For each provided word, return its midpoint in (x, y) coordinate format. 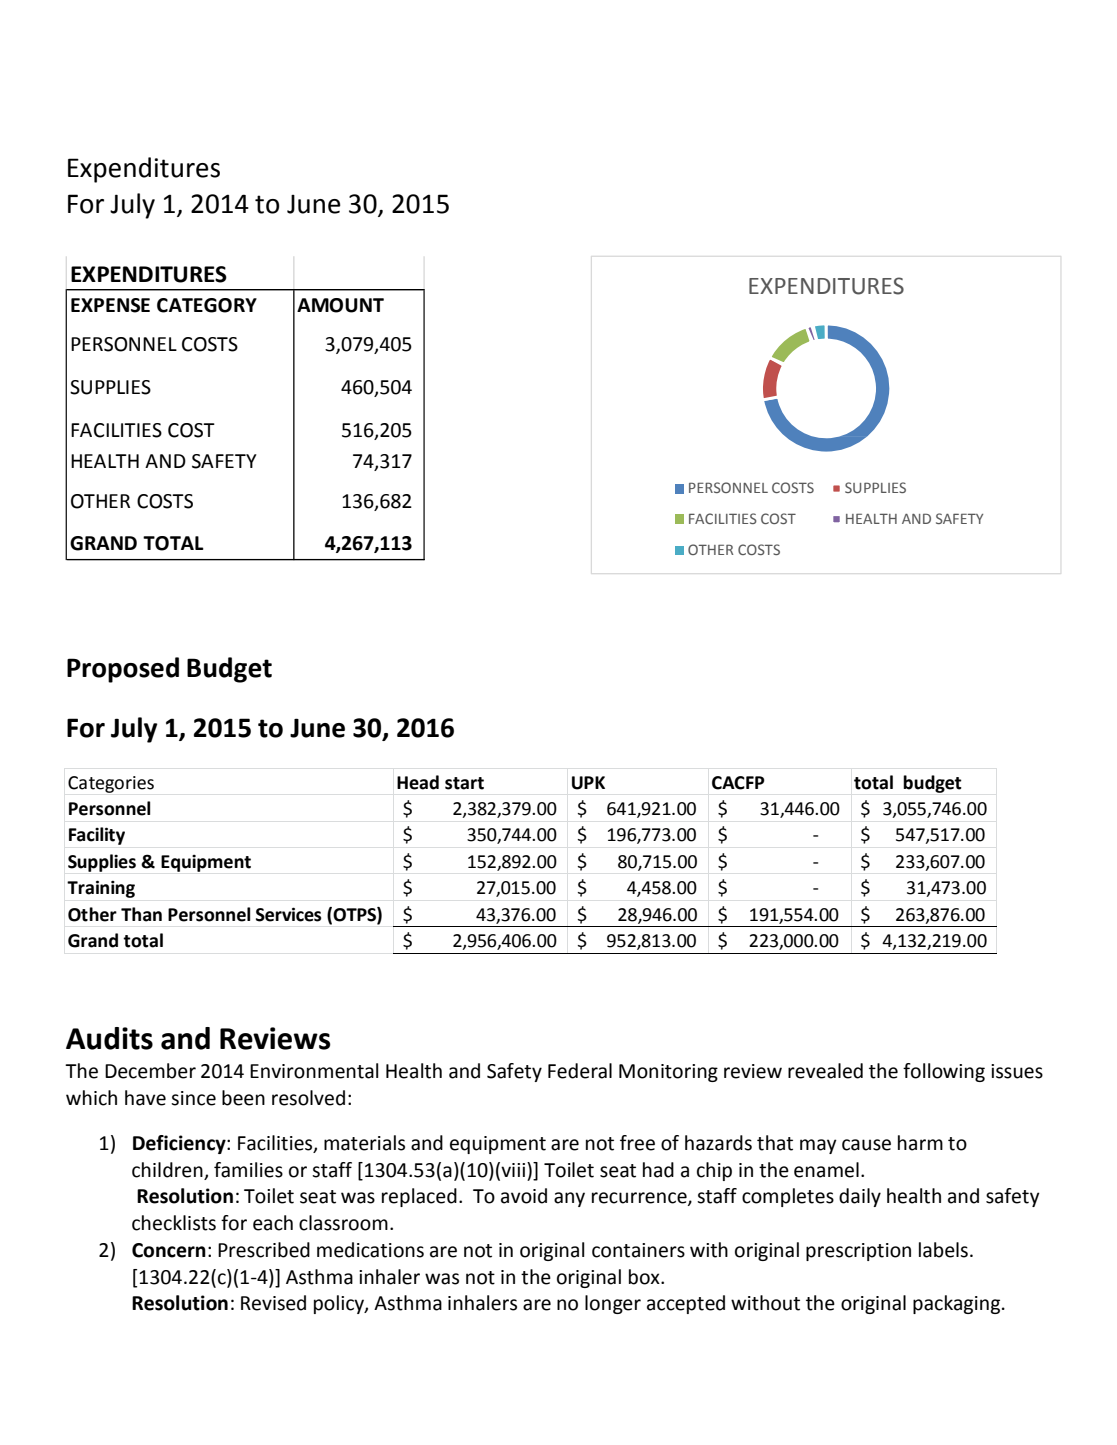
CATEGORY (207, 305)
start (464, 783)
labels (943, 1250)
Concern (169, 1250)
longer (613, 1304)
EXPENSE (110, 305)
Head (418, 782)
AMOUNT (340, 305)
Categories (111, 784)
